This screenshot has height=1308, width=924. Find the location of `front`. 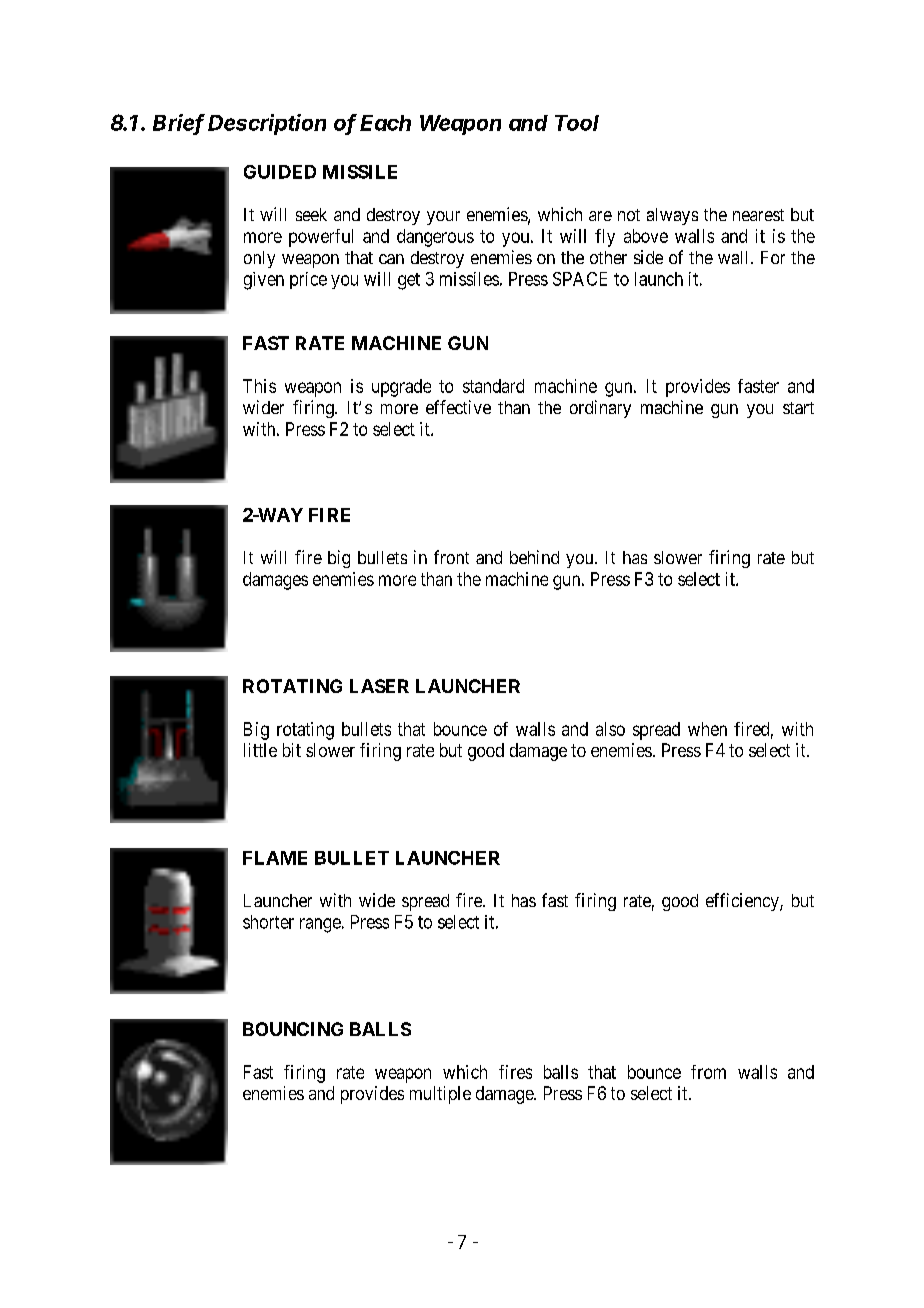

front is located at coordinates (451, 557).
